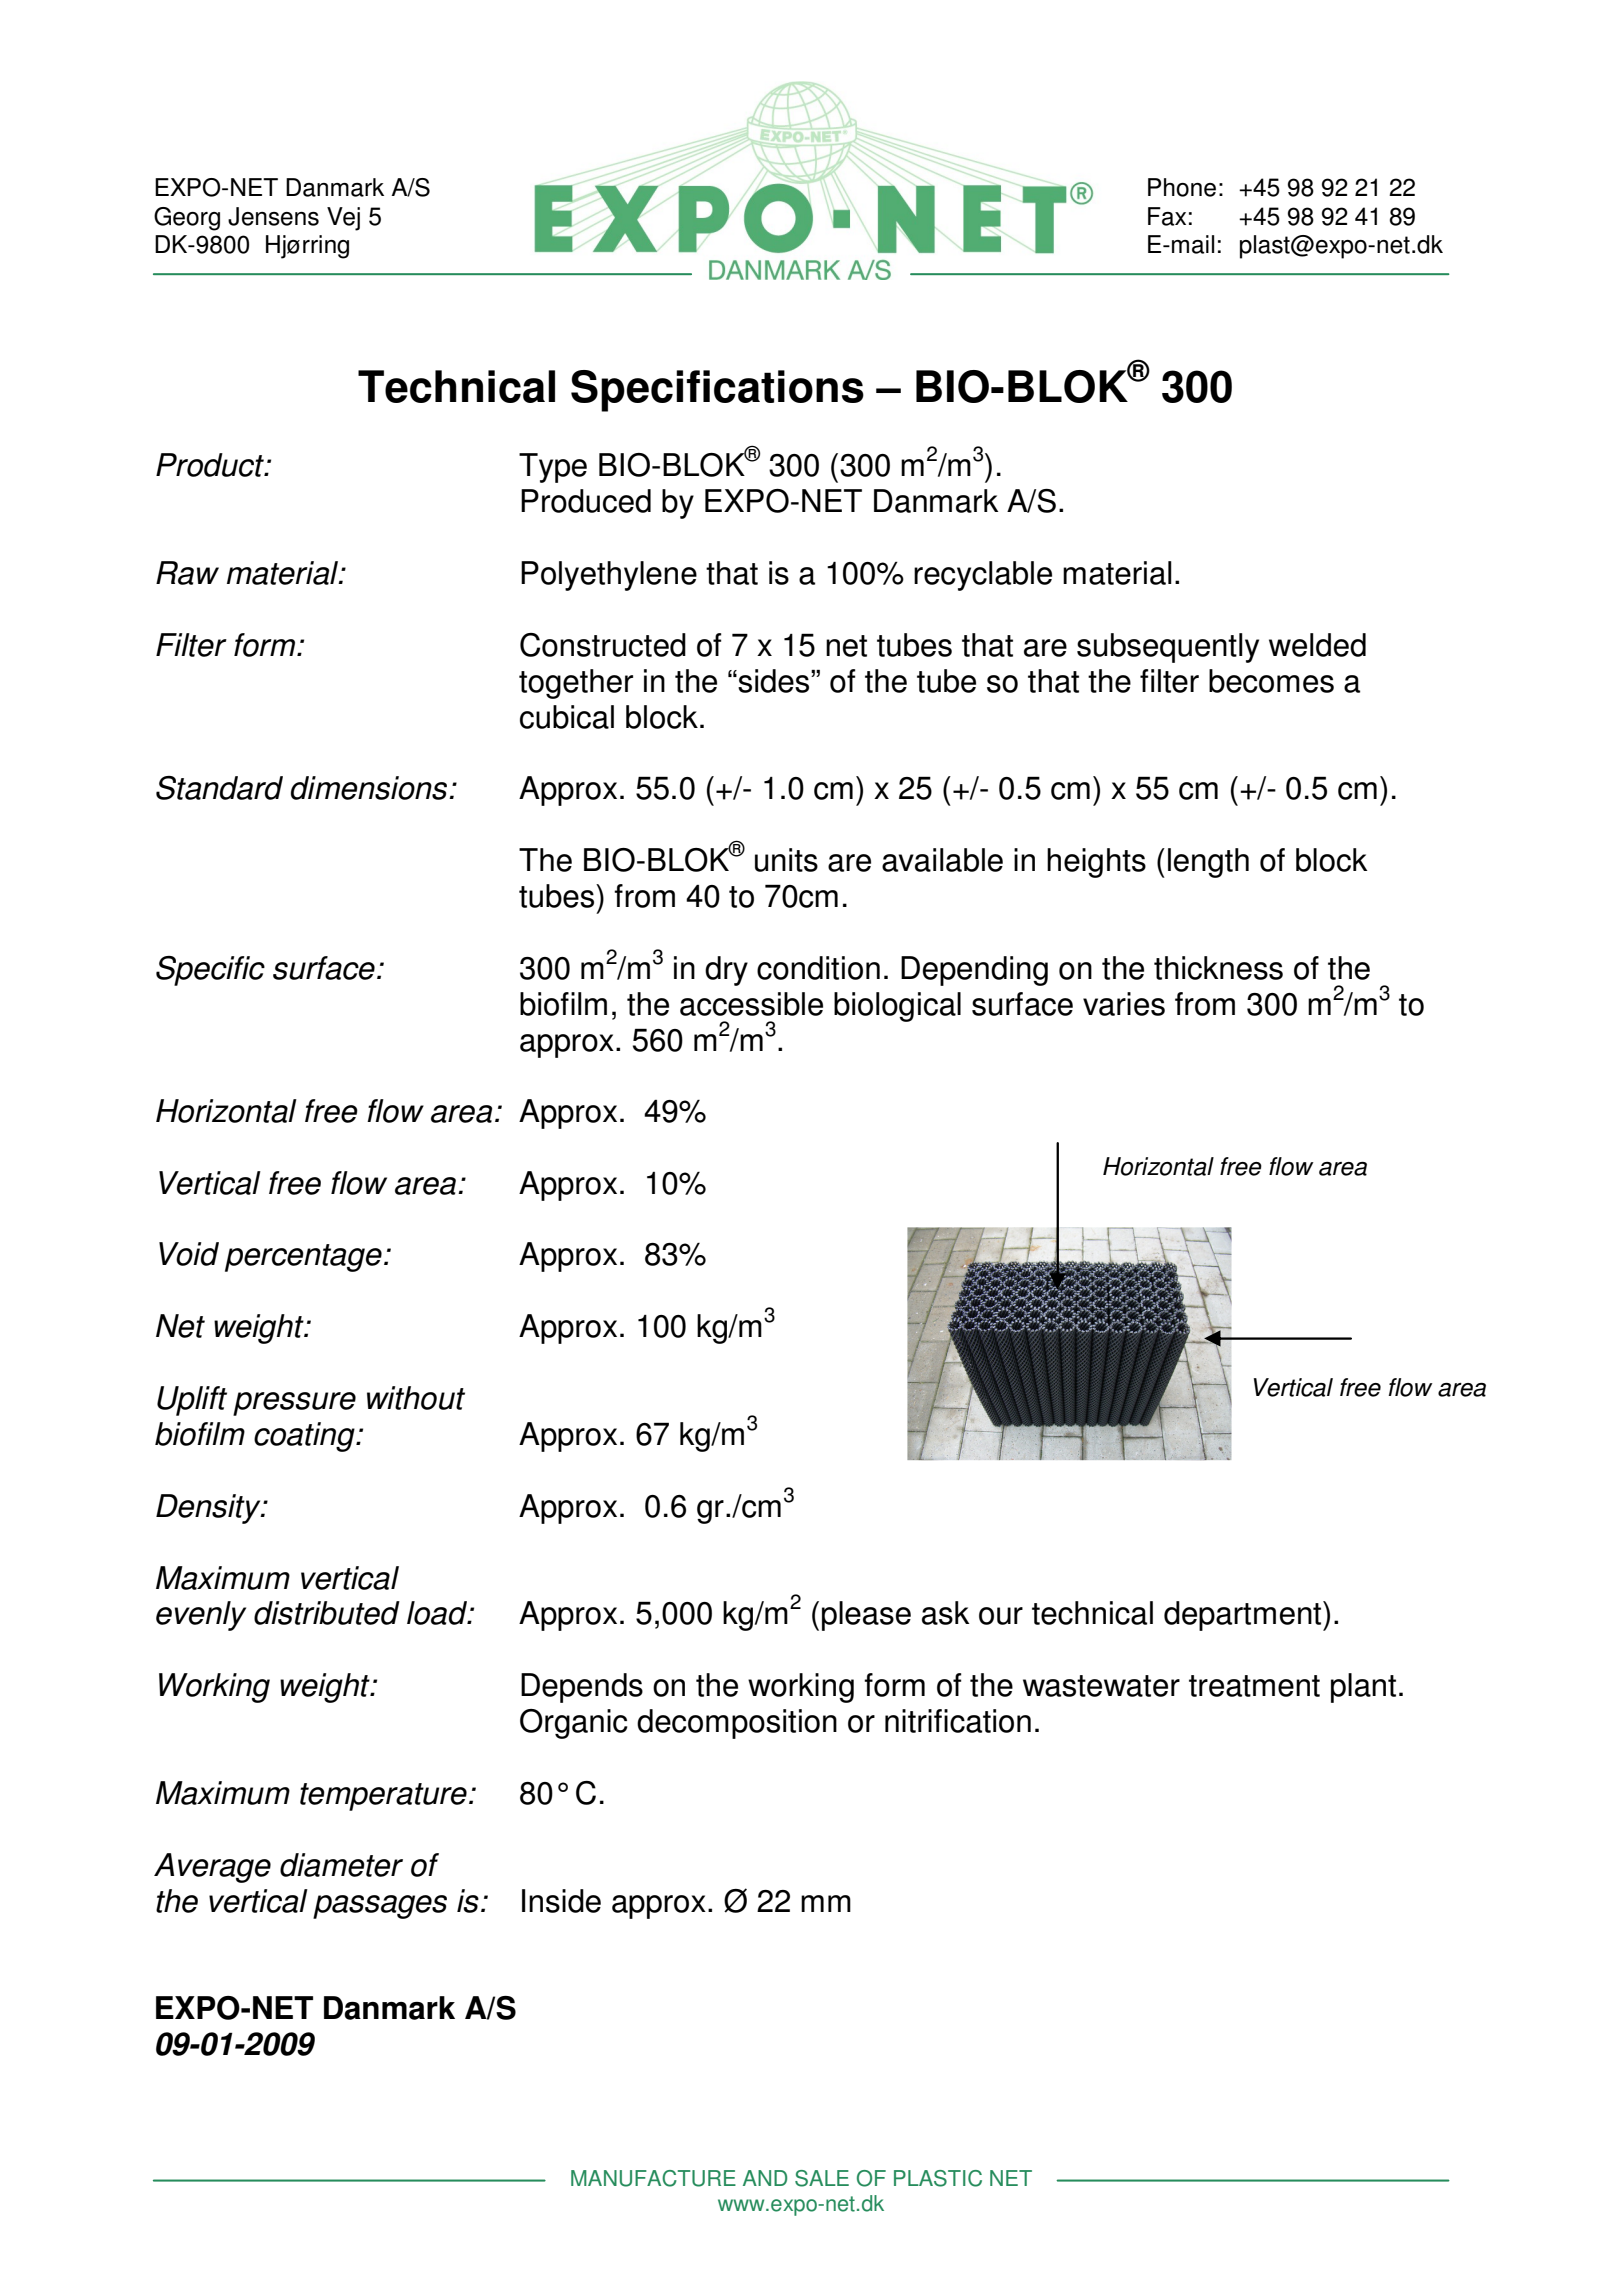 Image resolution: width=1615 pixels, height=2285 pixels. I want to click on Raw, so click(187, 573).
